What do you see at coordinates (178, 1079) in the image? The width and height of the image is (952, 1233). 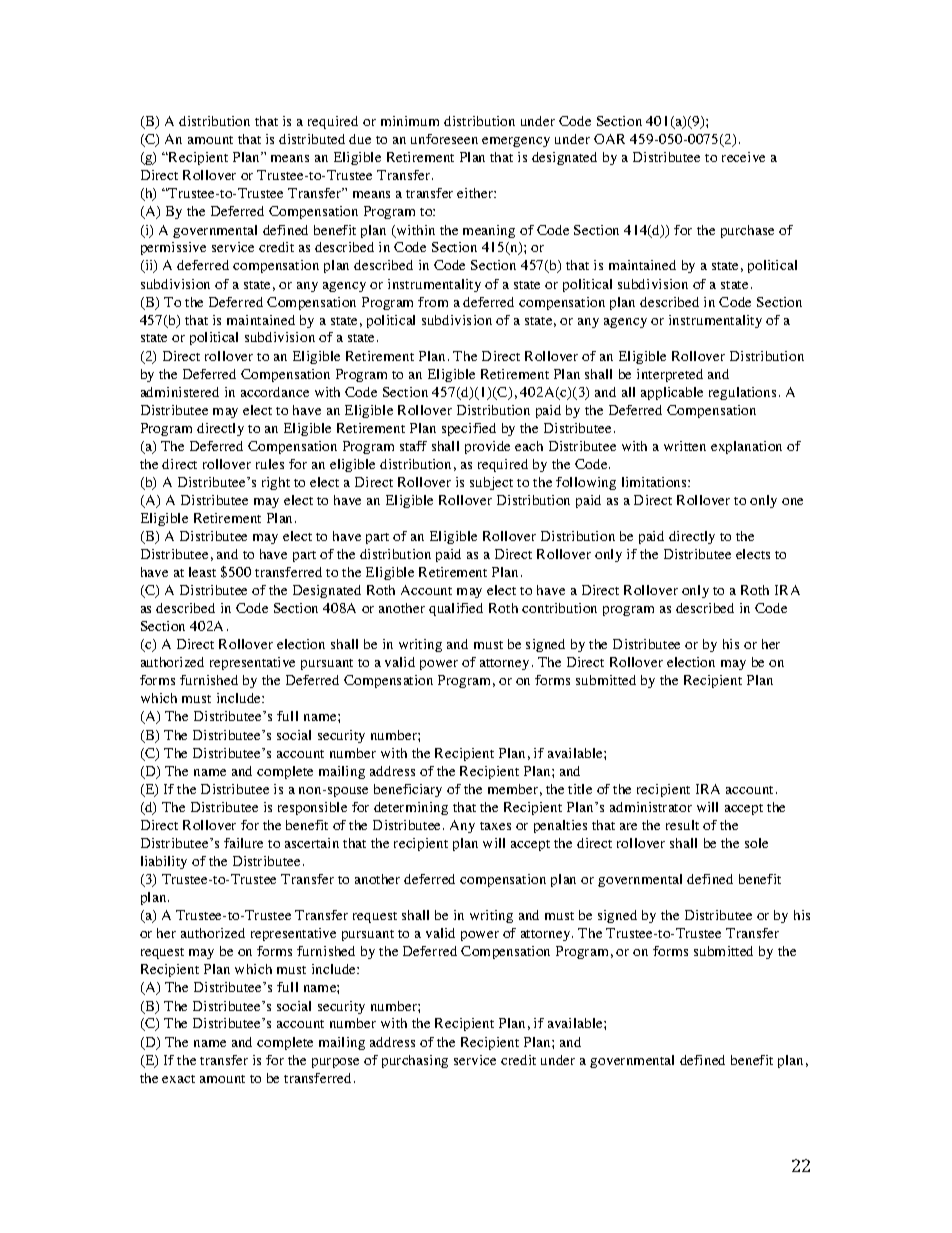 I see `exact` at bounding box center [178, 1079].
